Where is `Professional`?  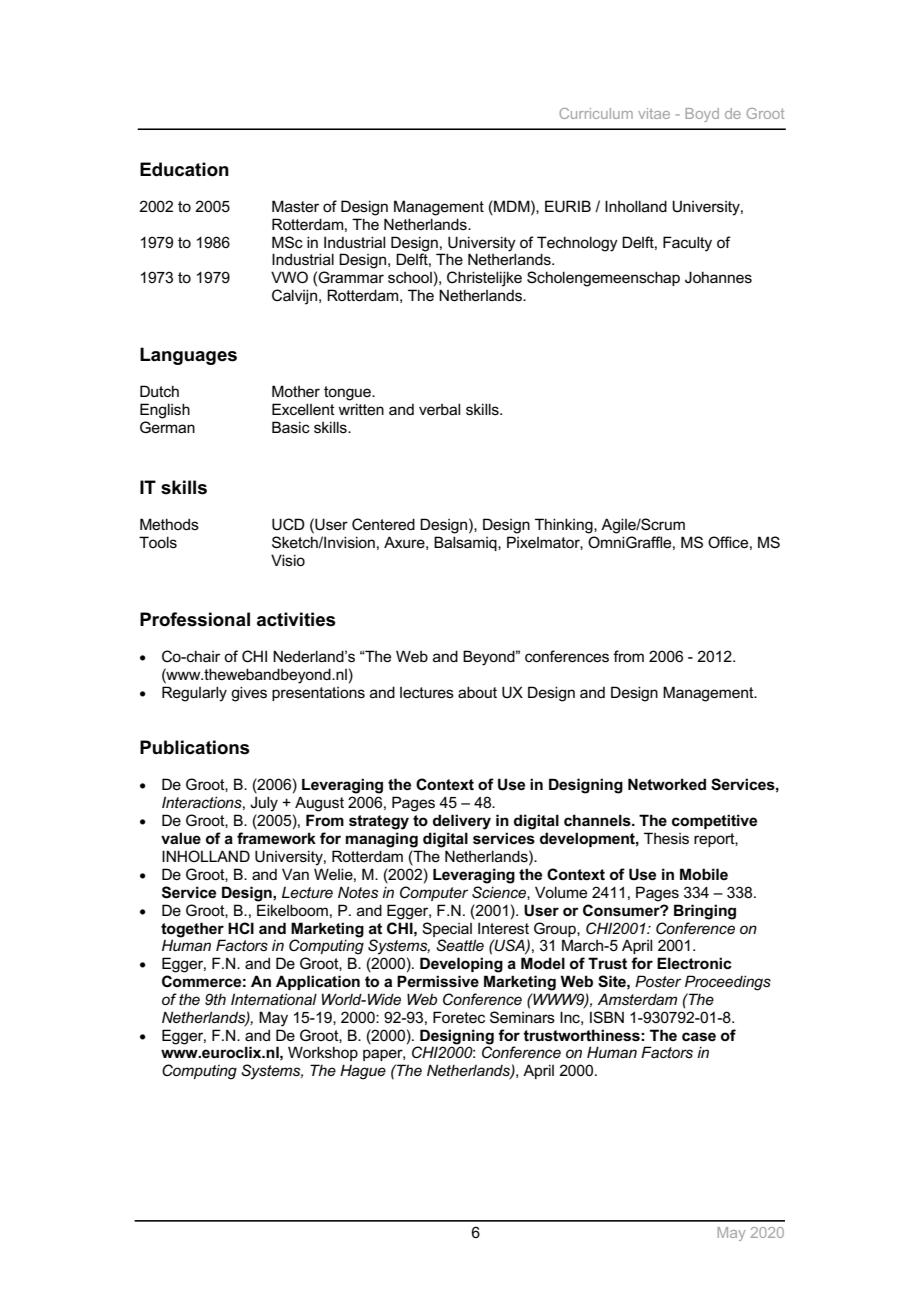 Professional is located at coordinates (195, 619).
